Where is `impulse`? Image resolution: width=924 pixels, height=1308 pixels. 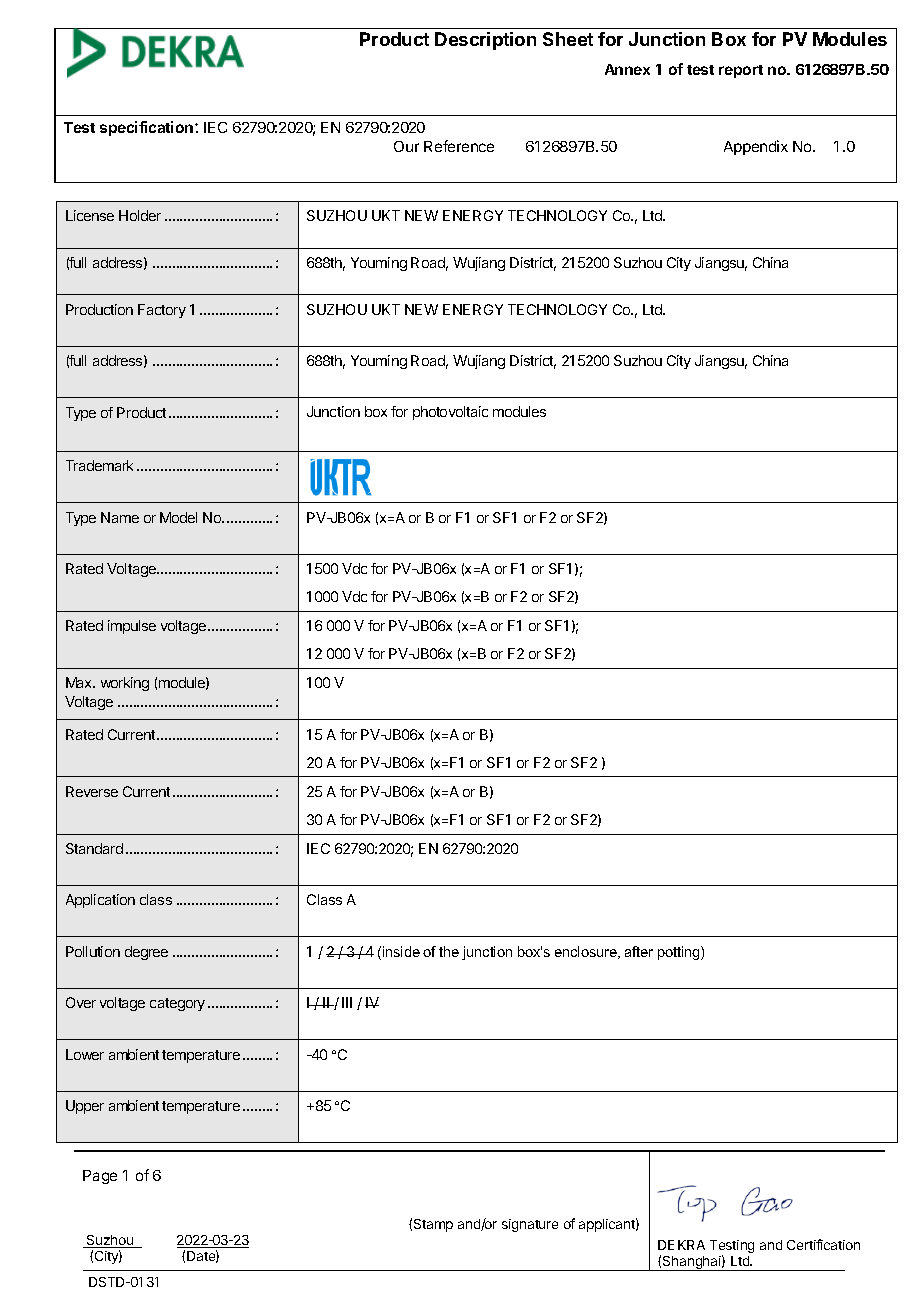 impulse is located at coordinates (132, 627).
